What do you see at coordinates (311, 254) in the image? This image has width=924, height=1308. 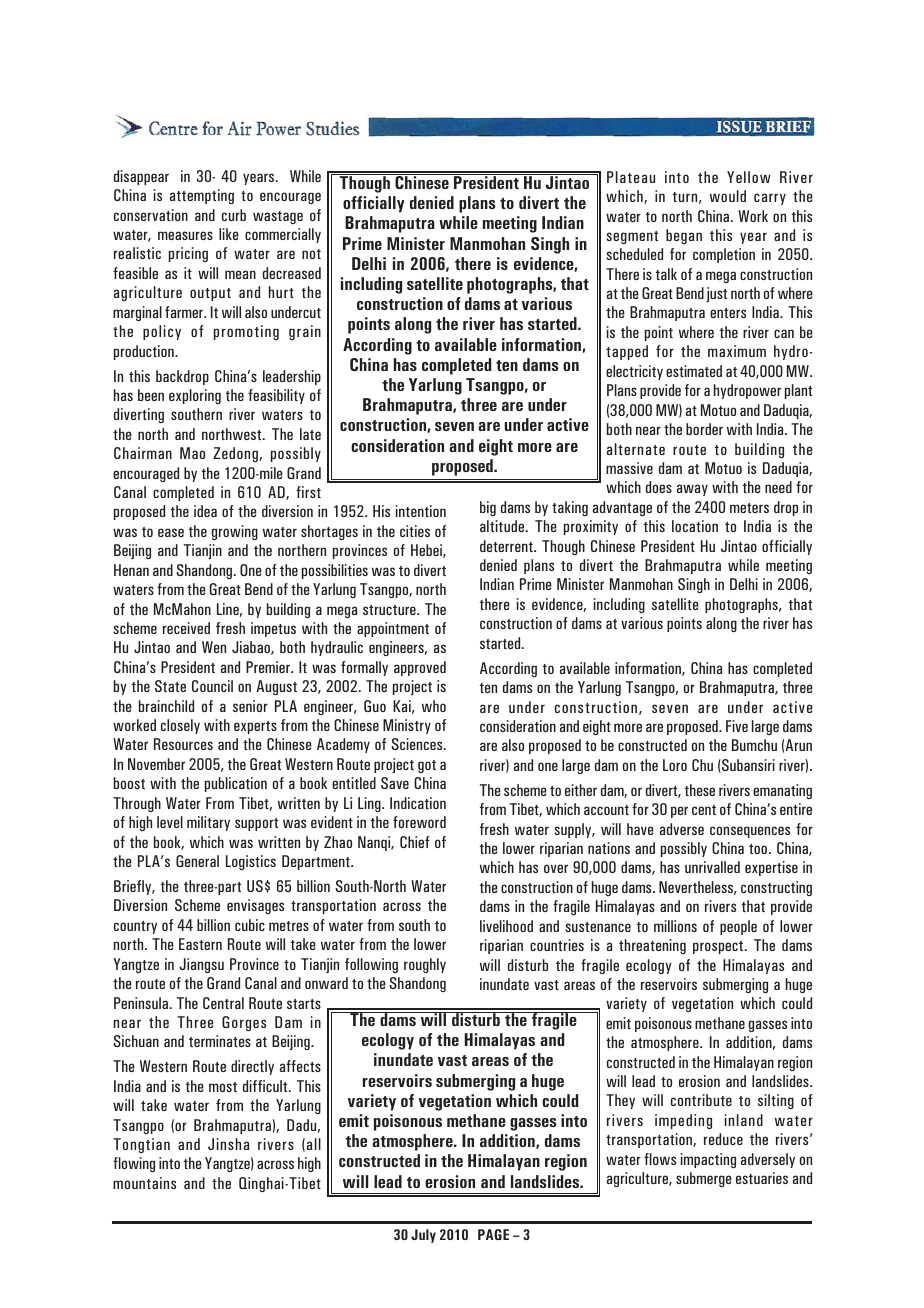 I see `not` at bounding box center [311, 254].
